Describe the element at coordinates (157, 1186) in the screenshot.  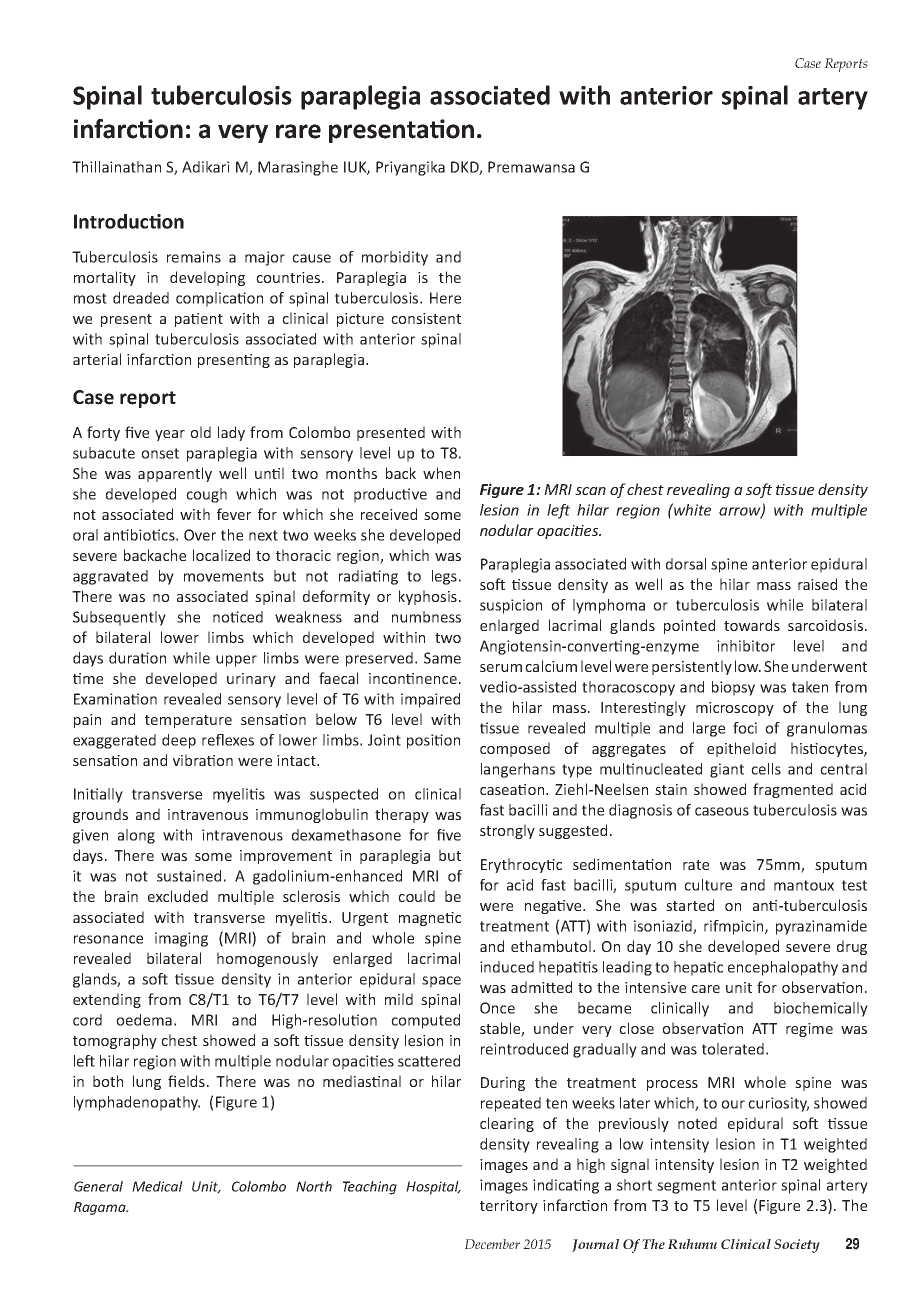
I see `Medical` at that location.
